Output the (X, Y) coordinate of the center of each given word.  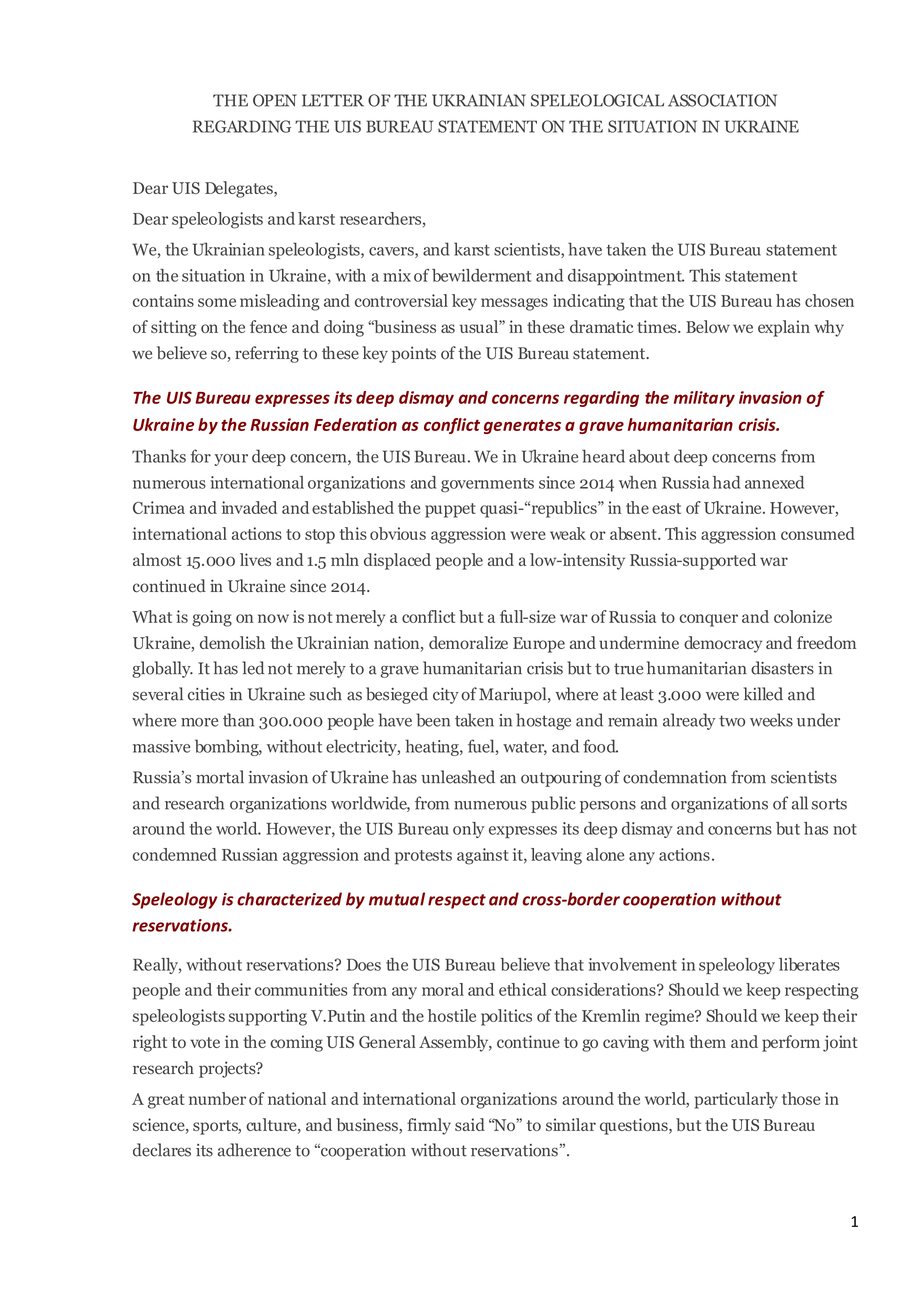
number (217, 1098)
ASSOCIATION (722, 100)
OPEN (275, 100)
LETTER (333, 100)
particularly (736, 1100)
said (470, 1124)
